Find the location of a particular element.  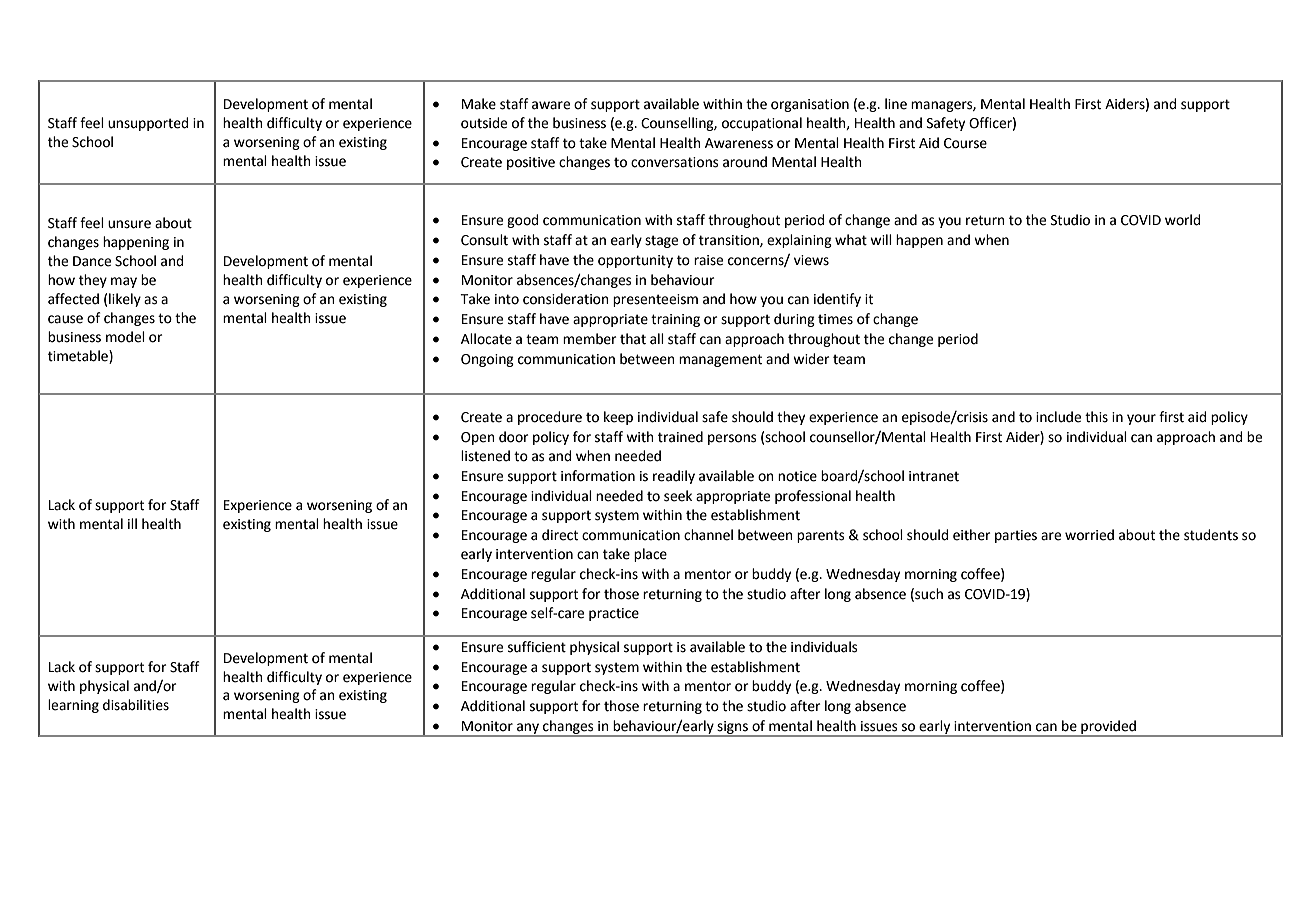

disabilities is located at coordinates (136, 705).
